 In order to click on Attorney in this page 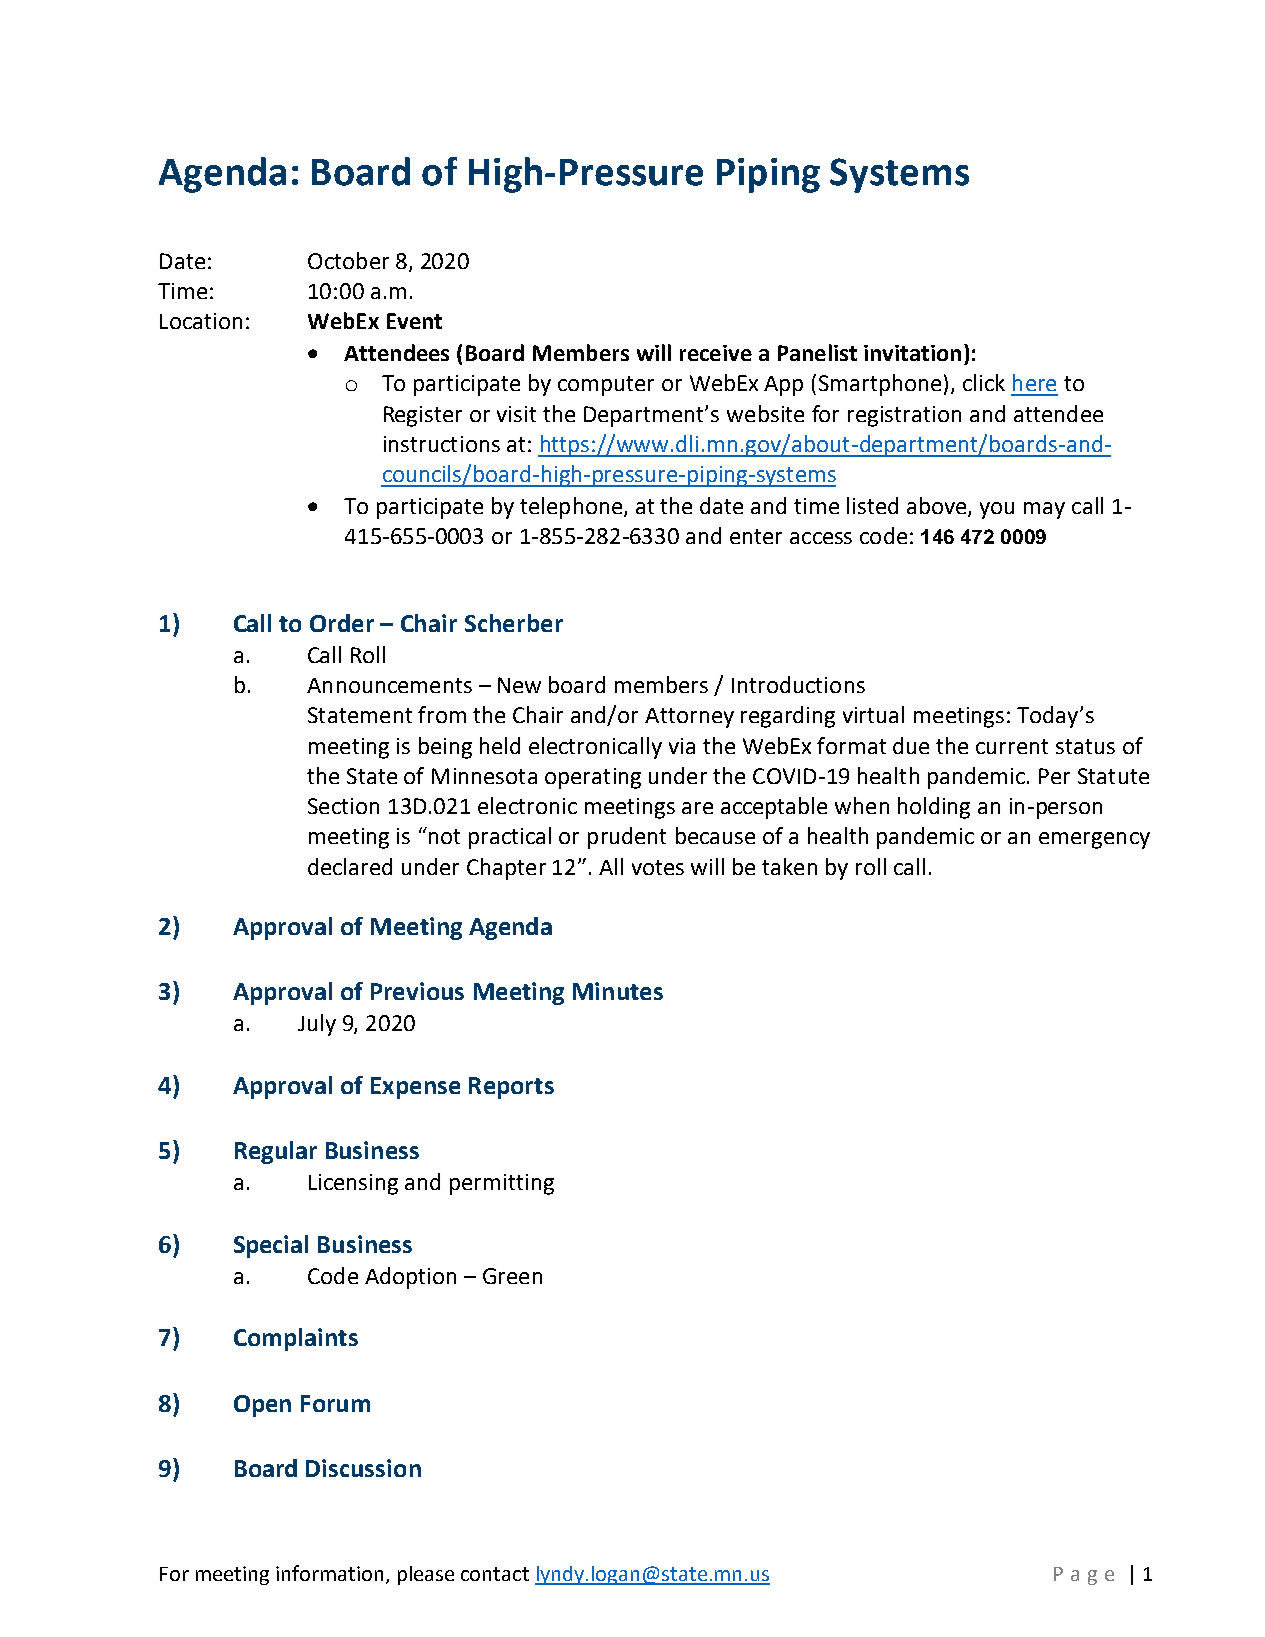, I will do `click(689, 718)`.
